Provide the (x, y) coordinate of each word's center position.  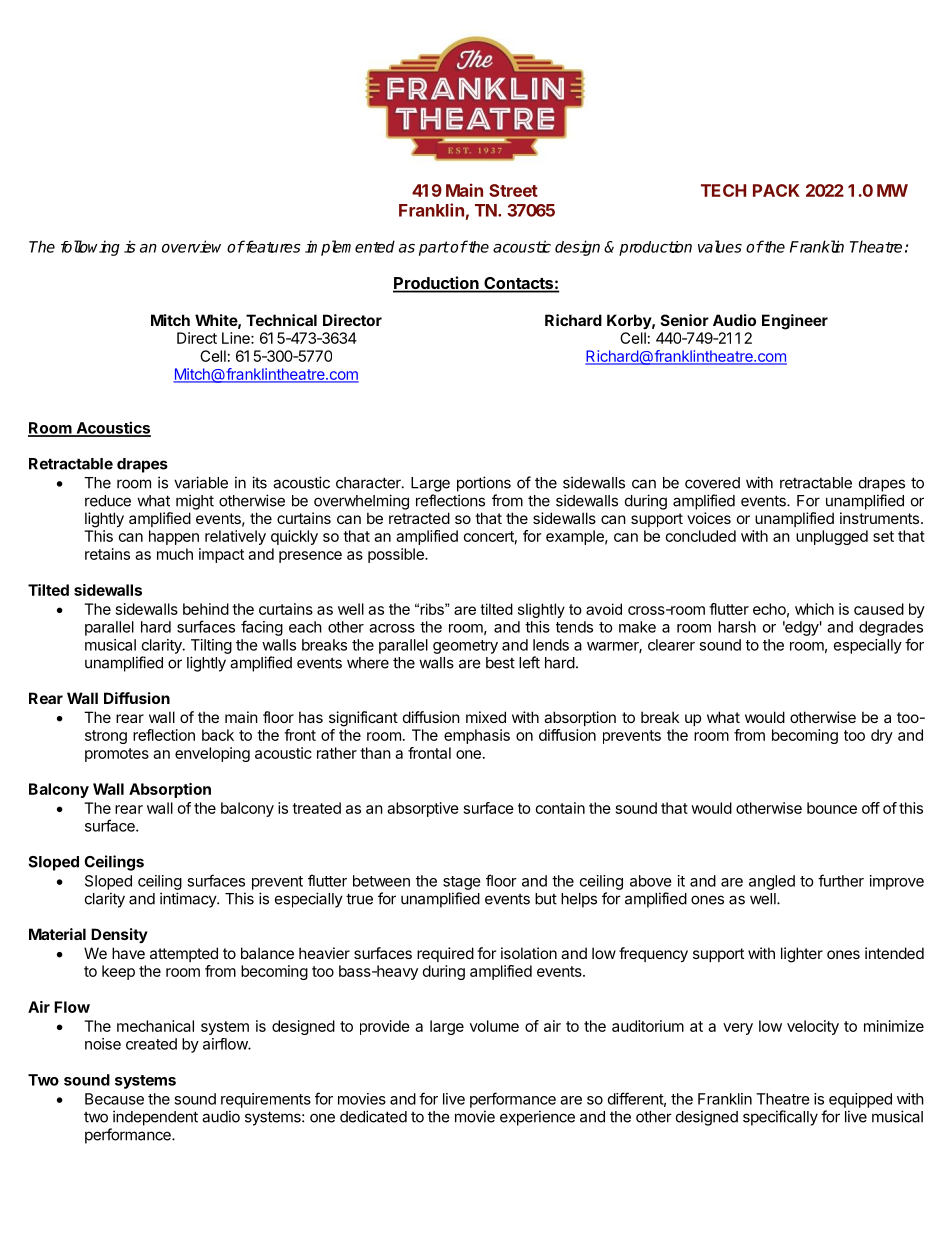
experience (537, 1118)
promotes (117, 755)
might (195, 502)
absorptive (423, 809)
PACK (776, 190)
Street (513, 190)
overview (191, 246)
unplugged (832, 537)
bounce (832, 808)
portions (484, 484)
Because (114, 1099)
